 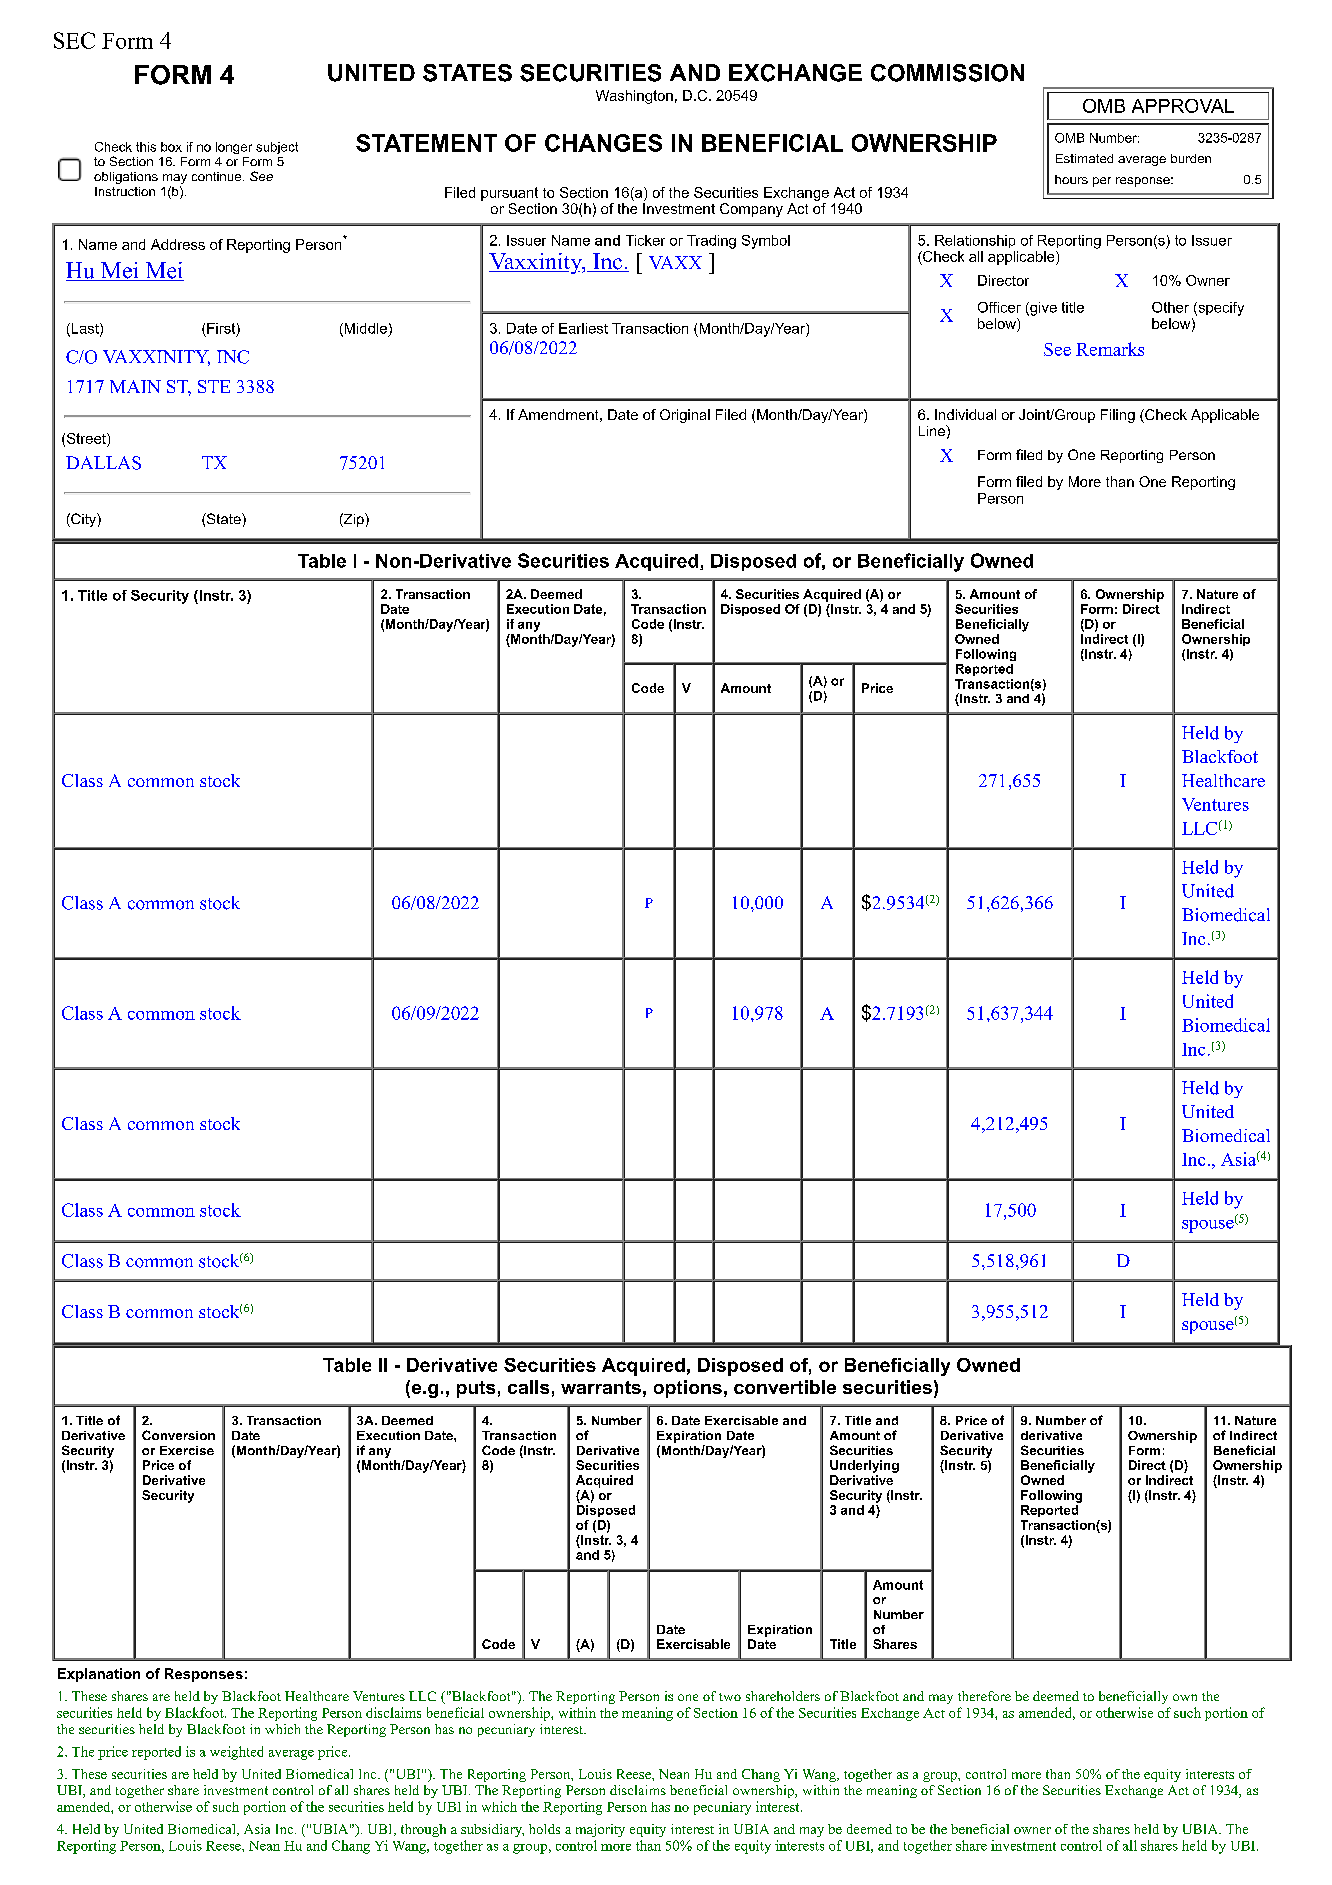 I want to click on Washington, so click(x=634, y=97).
